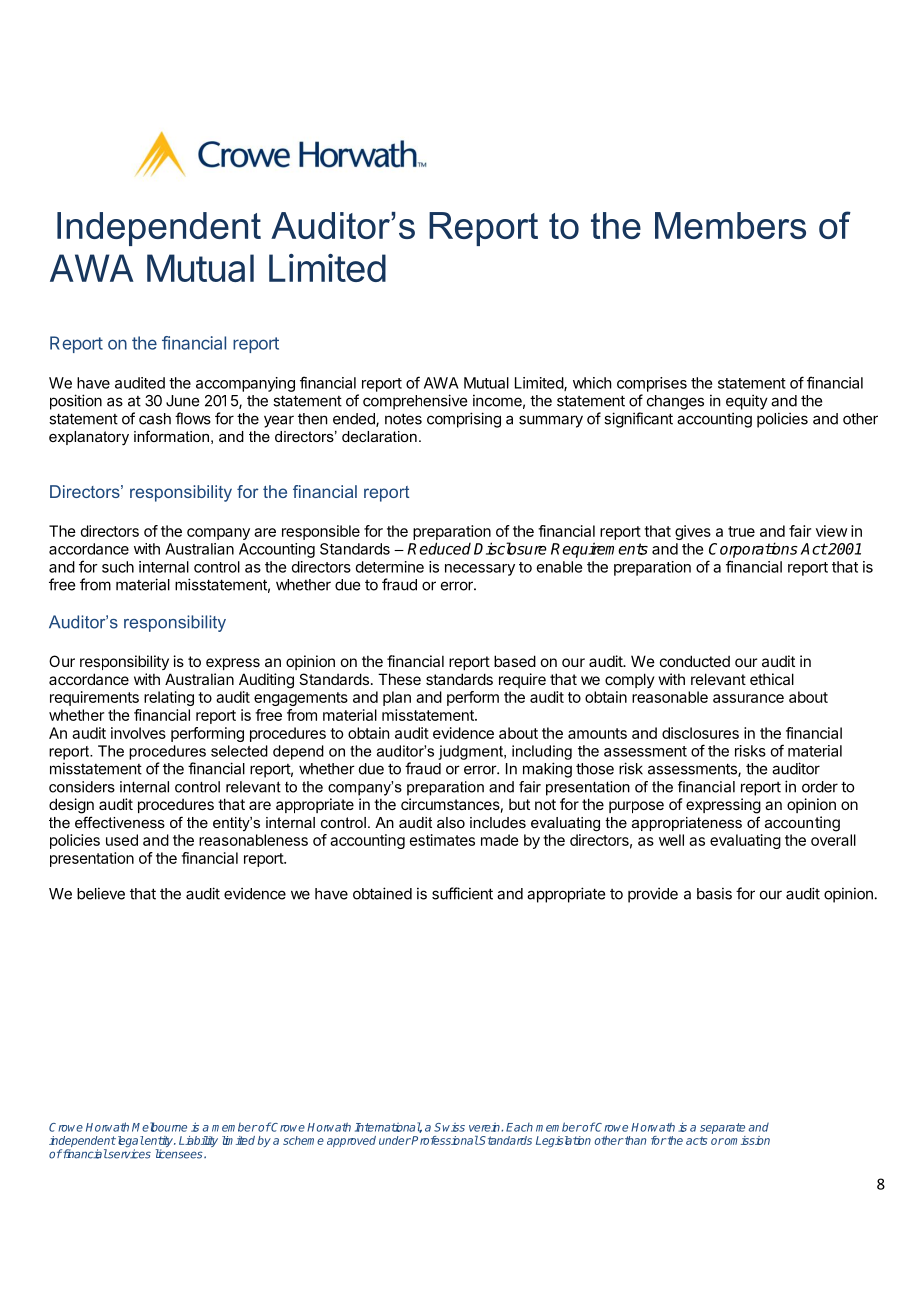  What do you see at coordinates (671, 840) in the page?
I see `well` at bounding box center [671, 840].
